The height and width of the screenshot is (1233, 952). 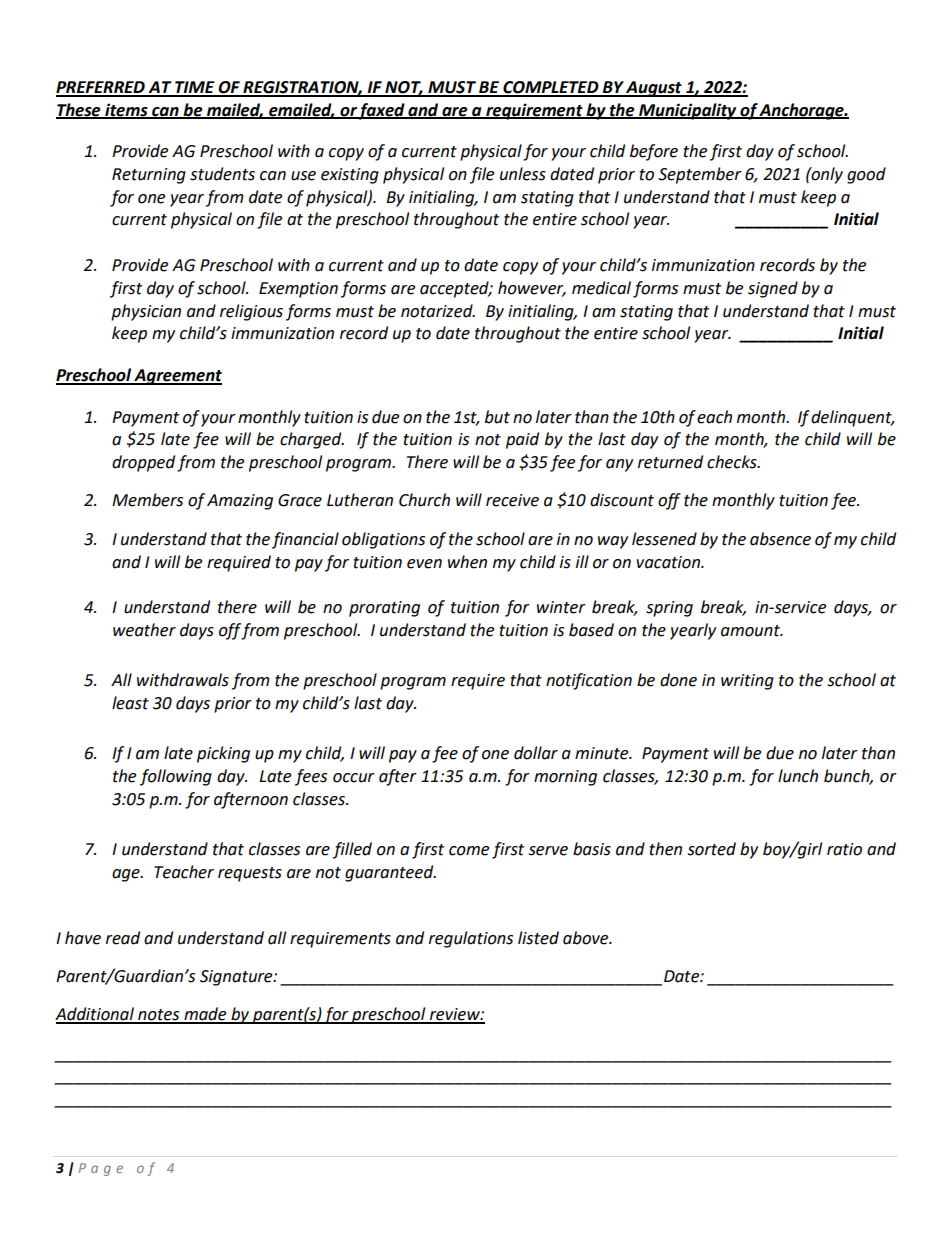 What do you see at coordinates (587, 938) in the screenshot?
I see `above` at bounding box center [587, 938].
